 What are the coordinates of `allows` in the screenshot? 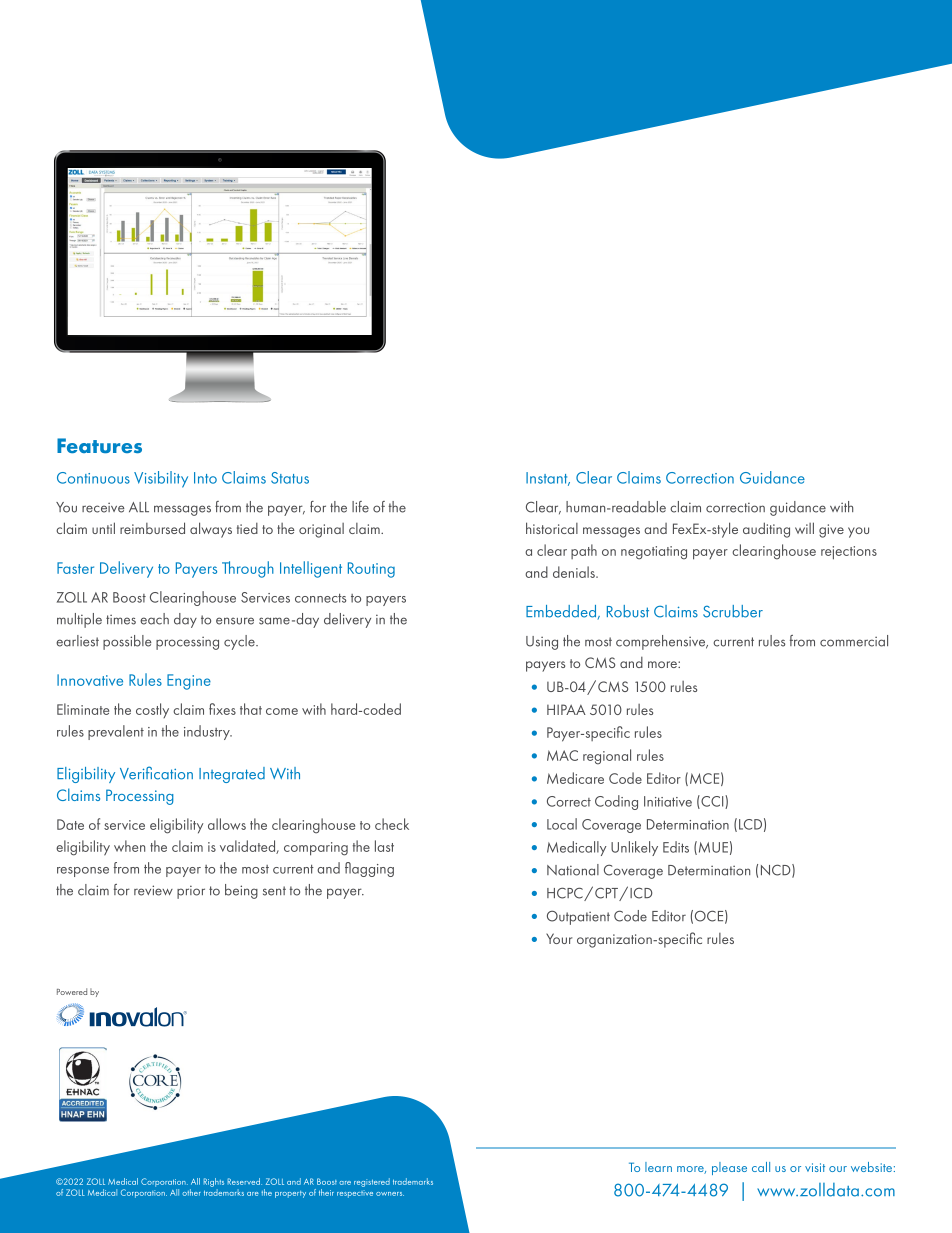 It's located at (227, 824).
